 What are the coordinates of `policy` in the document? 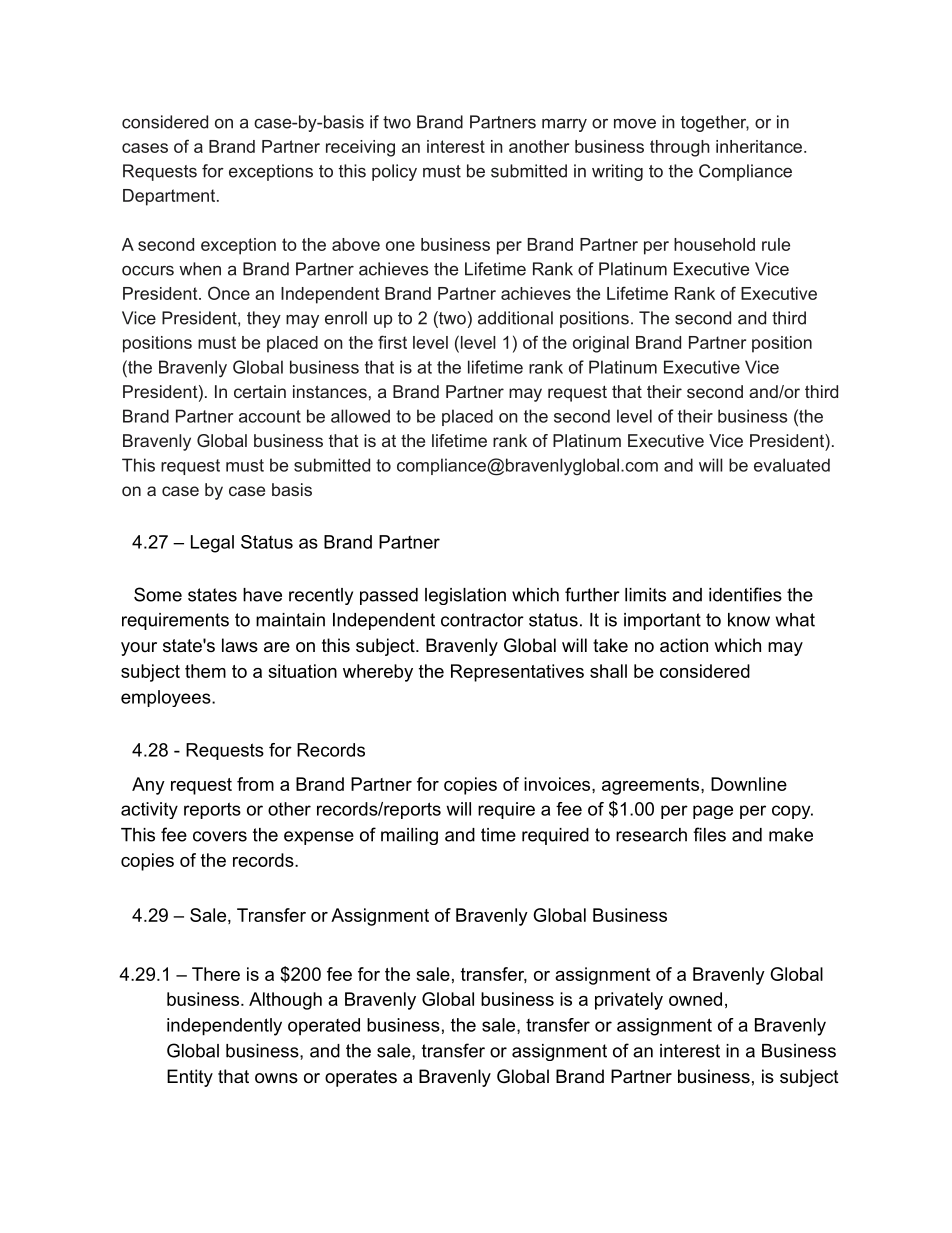 It's located at (394, 172).
